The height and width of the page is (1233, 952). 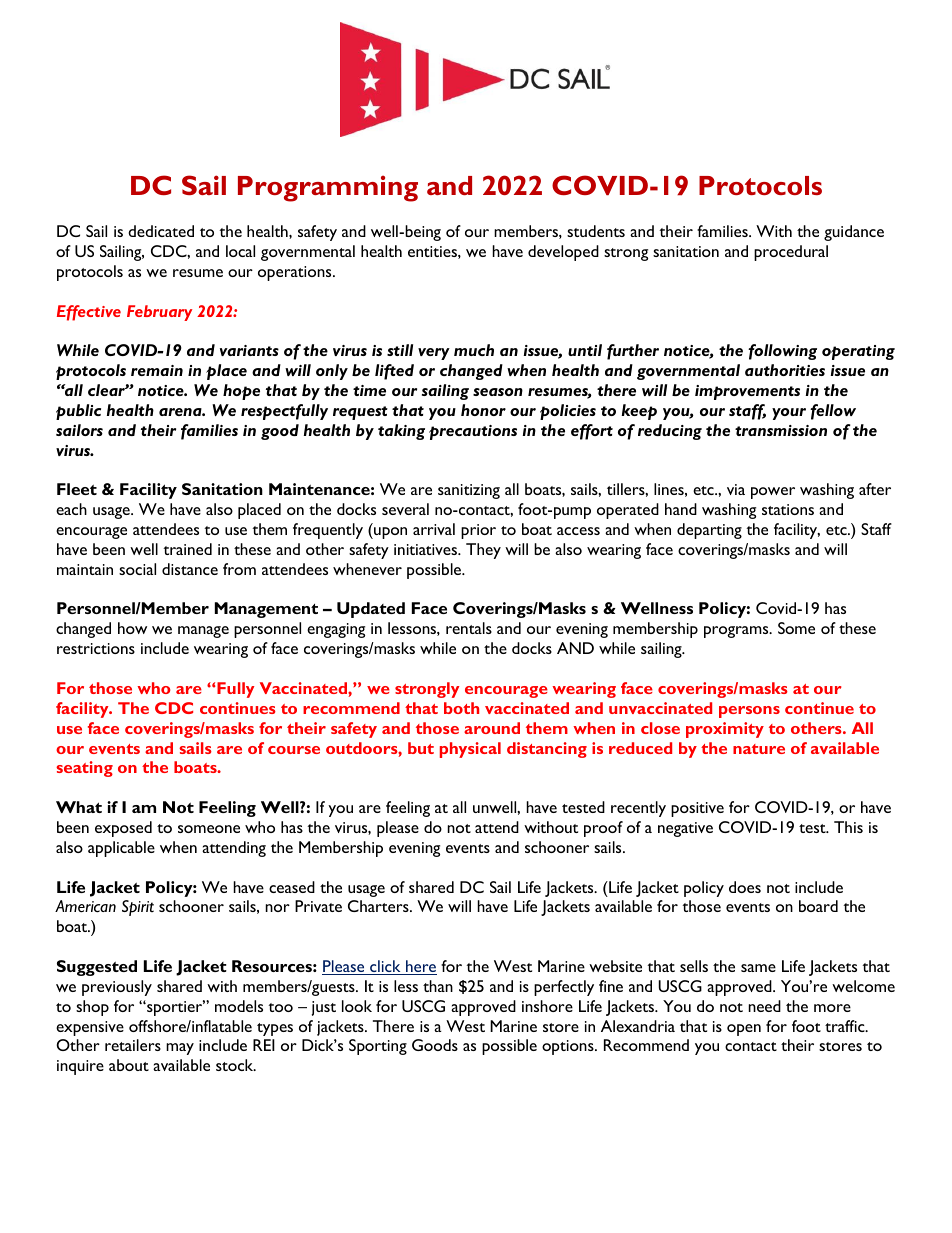 I want to click on exposed, so click(x=123, y=829).
